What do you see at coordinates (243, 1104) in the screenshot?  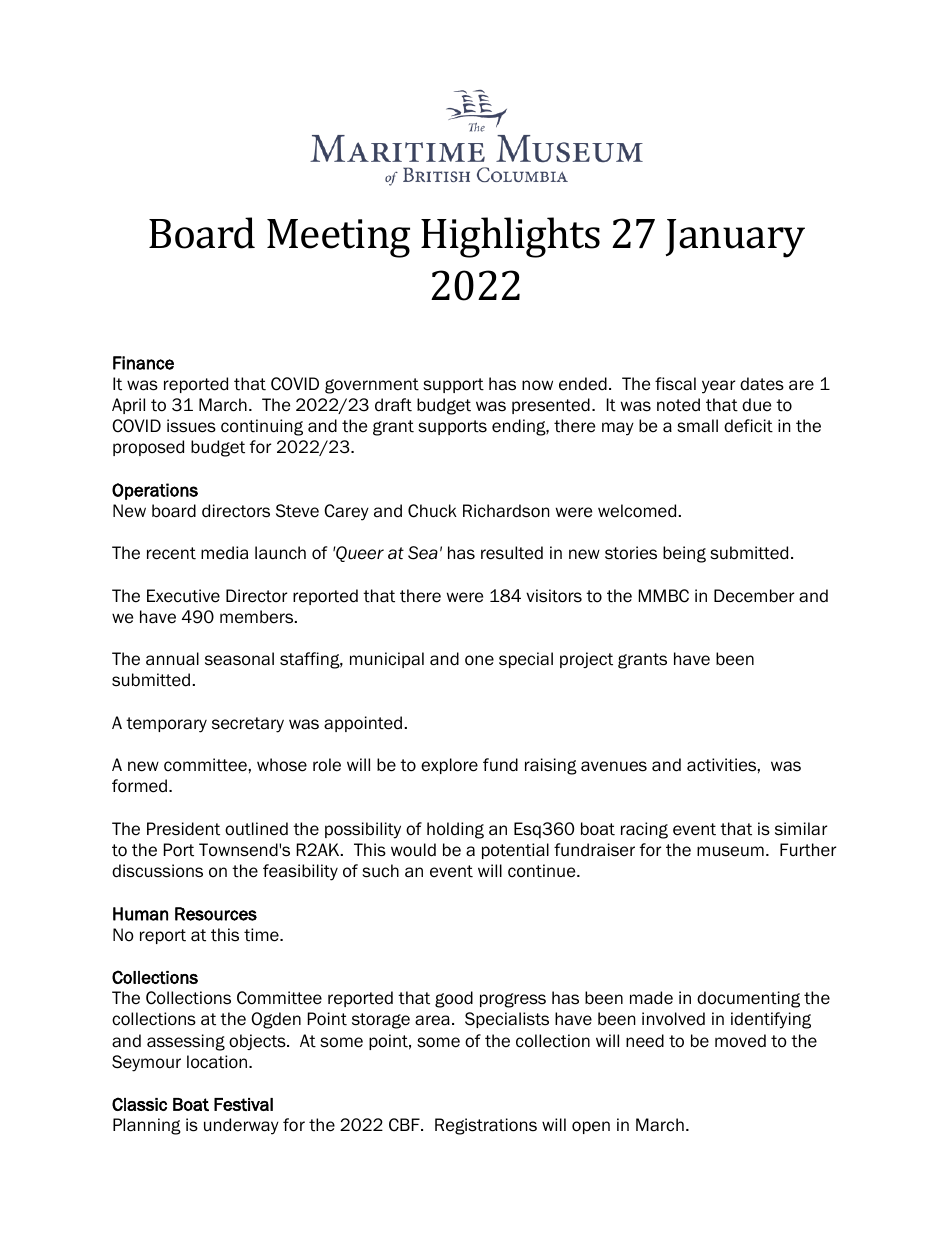 I see `Festival` at bounding box center [243, 1104].
